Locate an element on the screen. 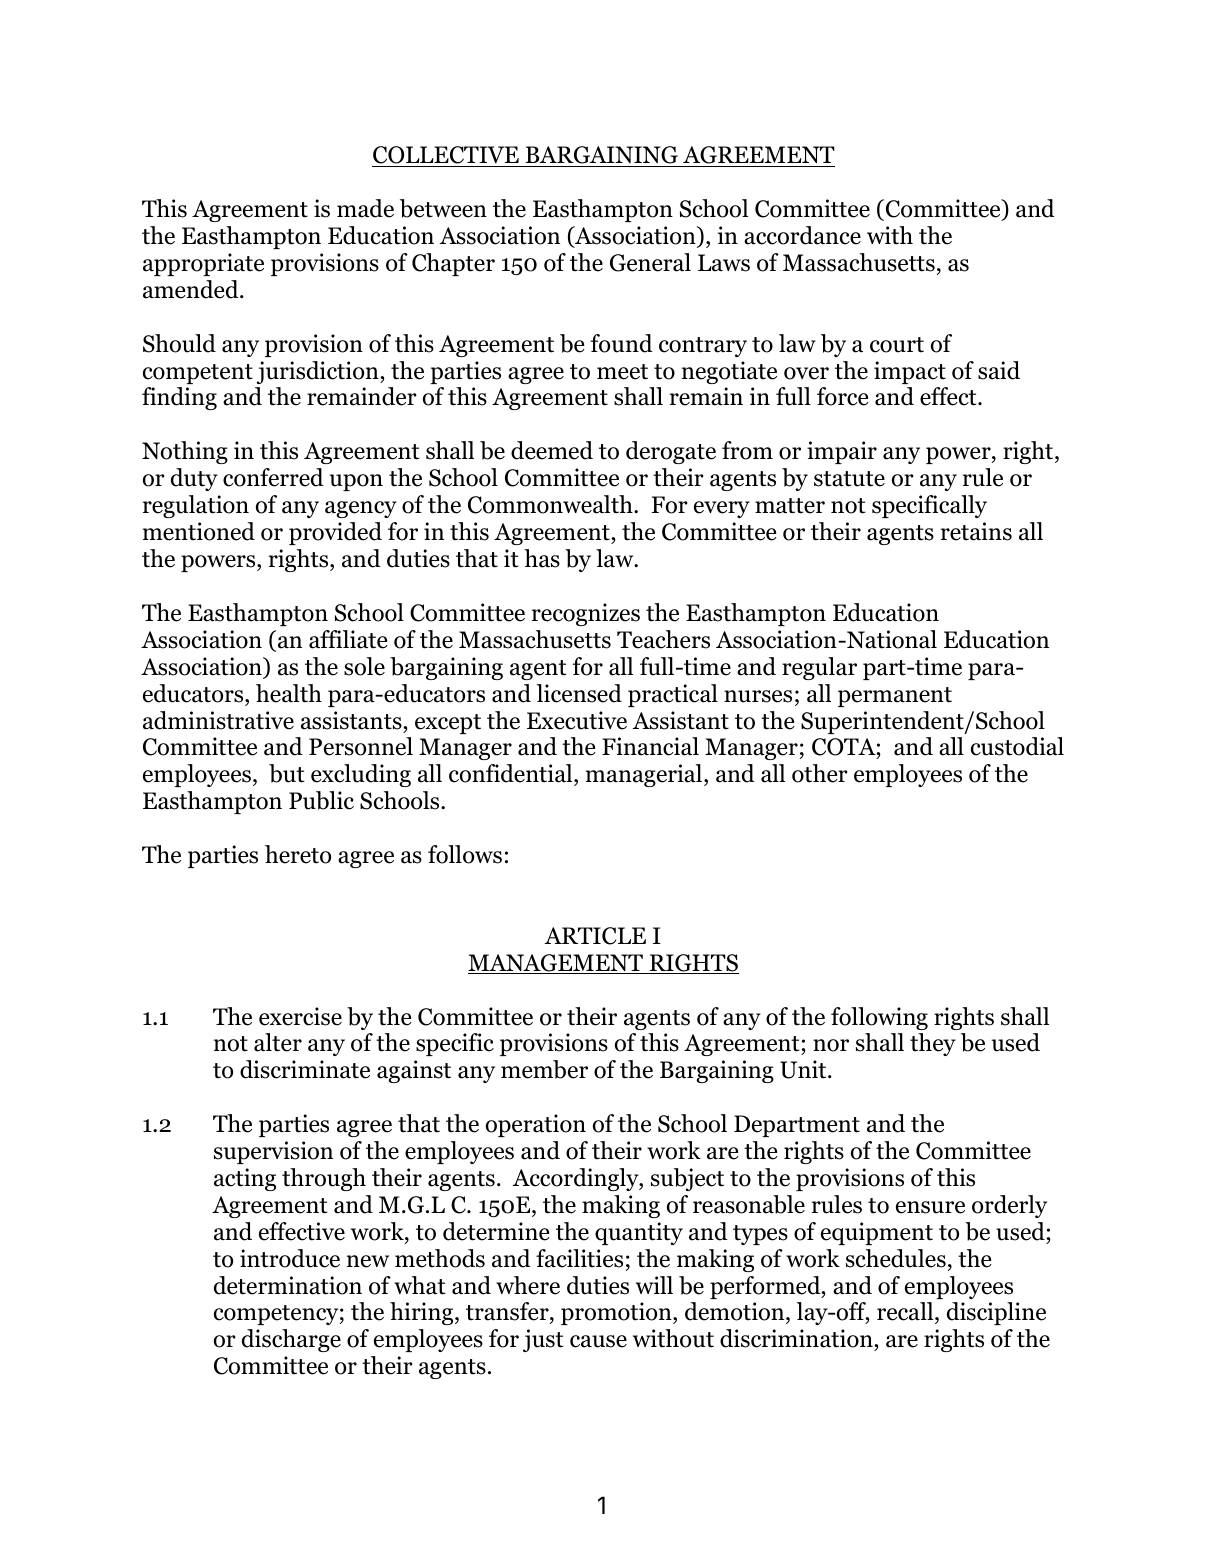 The width and height of the screenshot is (1207, 1563). made is located at coordinates (365, 208).
